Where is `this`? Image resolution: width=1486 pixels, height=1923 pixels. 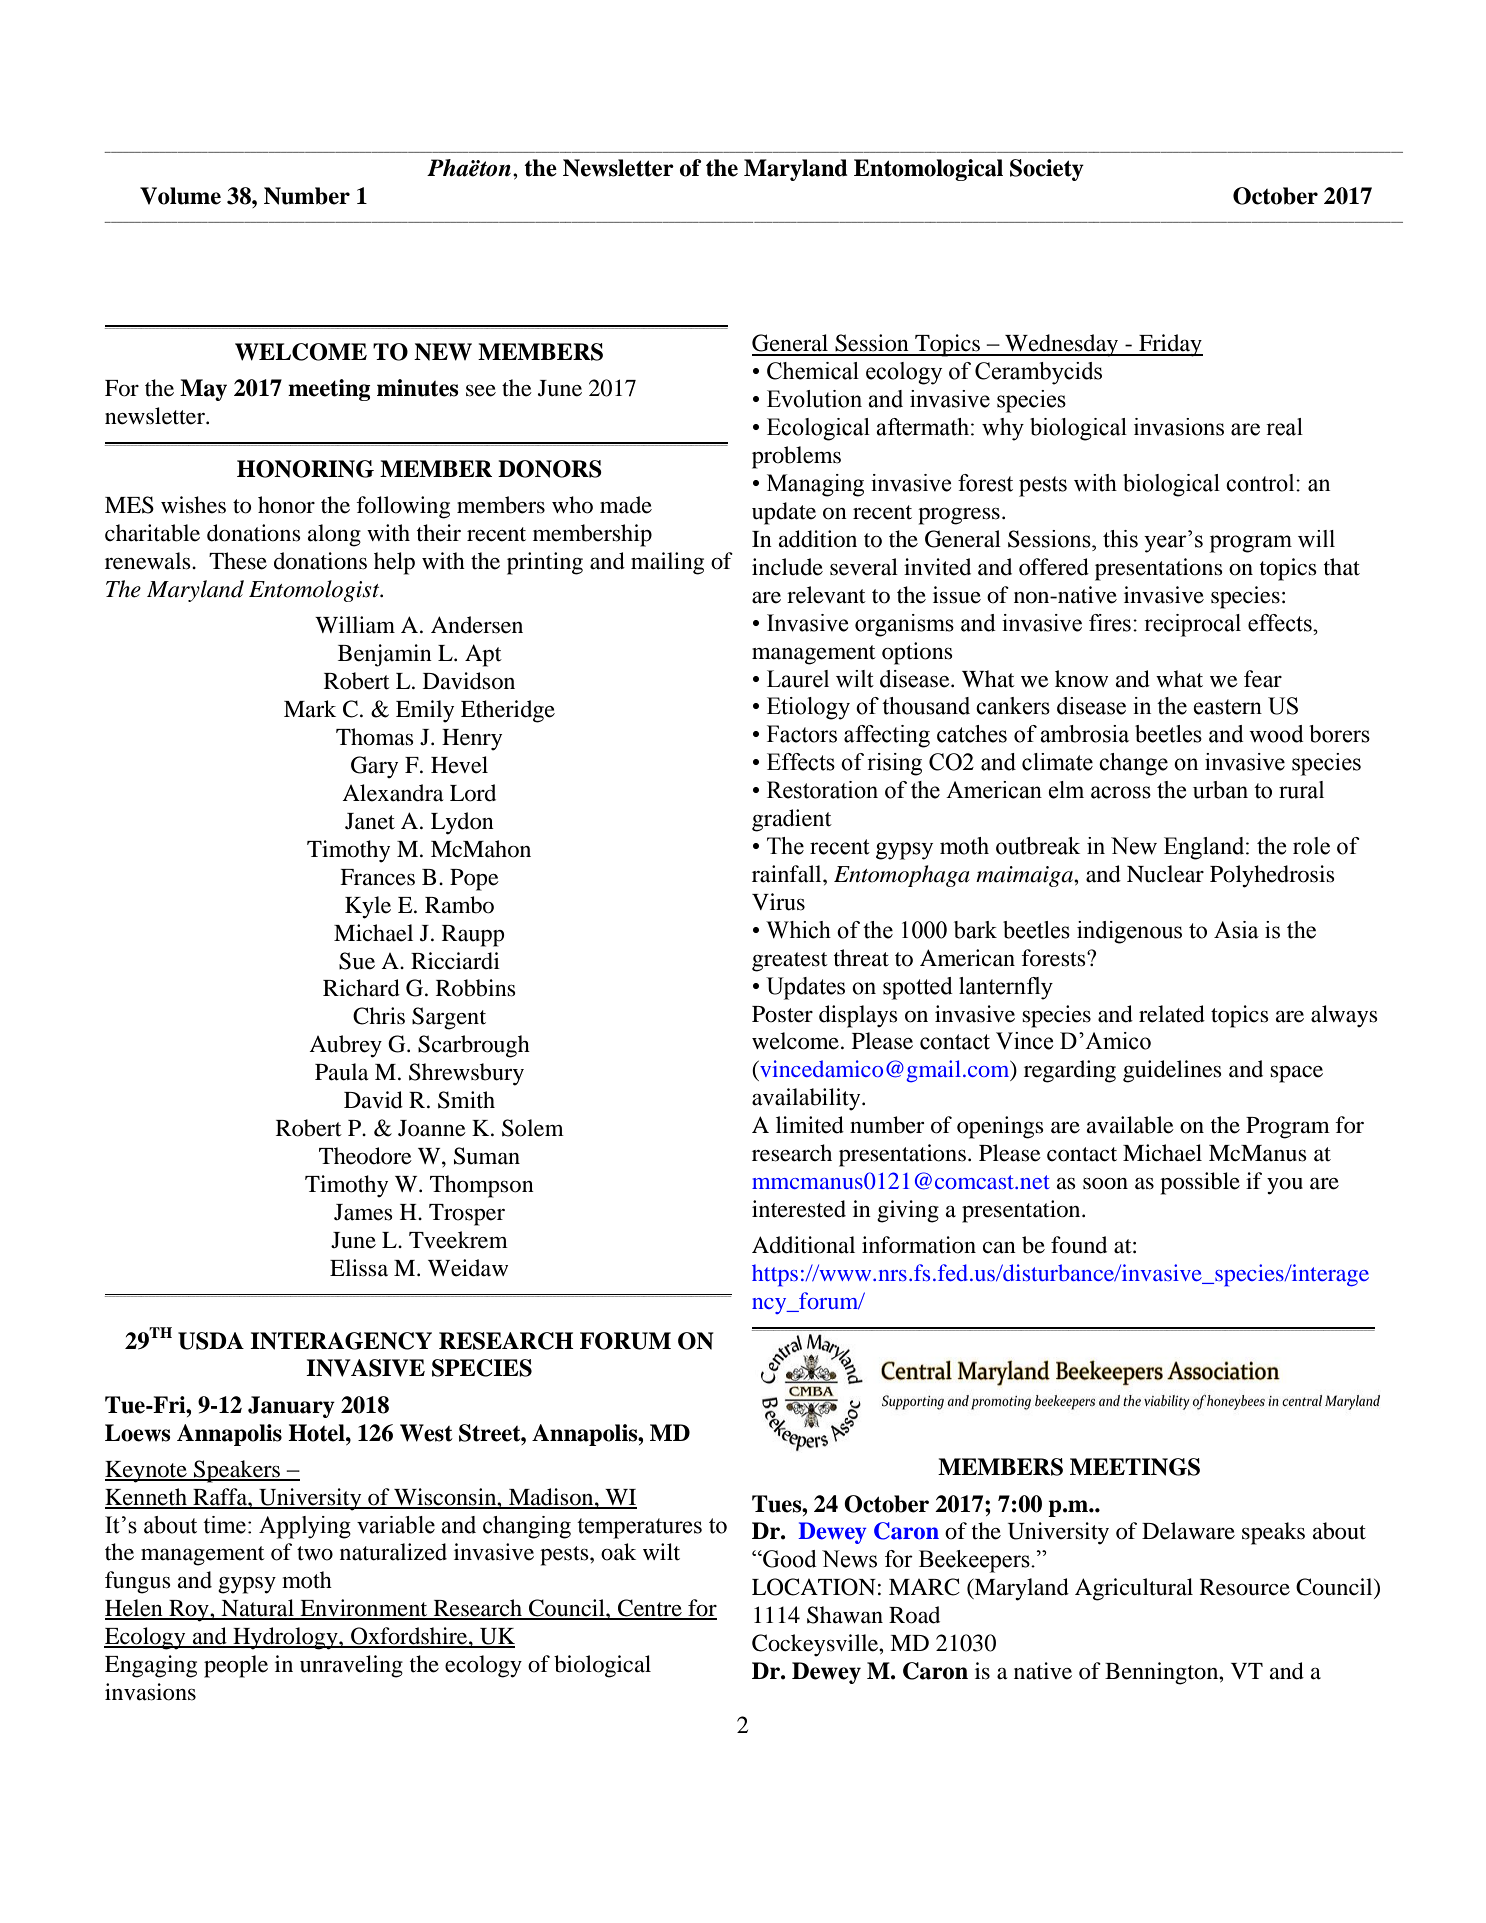
this is located at coordinates (1120, 539).
